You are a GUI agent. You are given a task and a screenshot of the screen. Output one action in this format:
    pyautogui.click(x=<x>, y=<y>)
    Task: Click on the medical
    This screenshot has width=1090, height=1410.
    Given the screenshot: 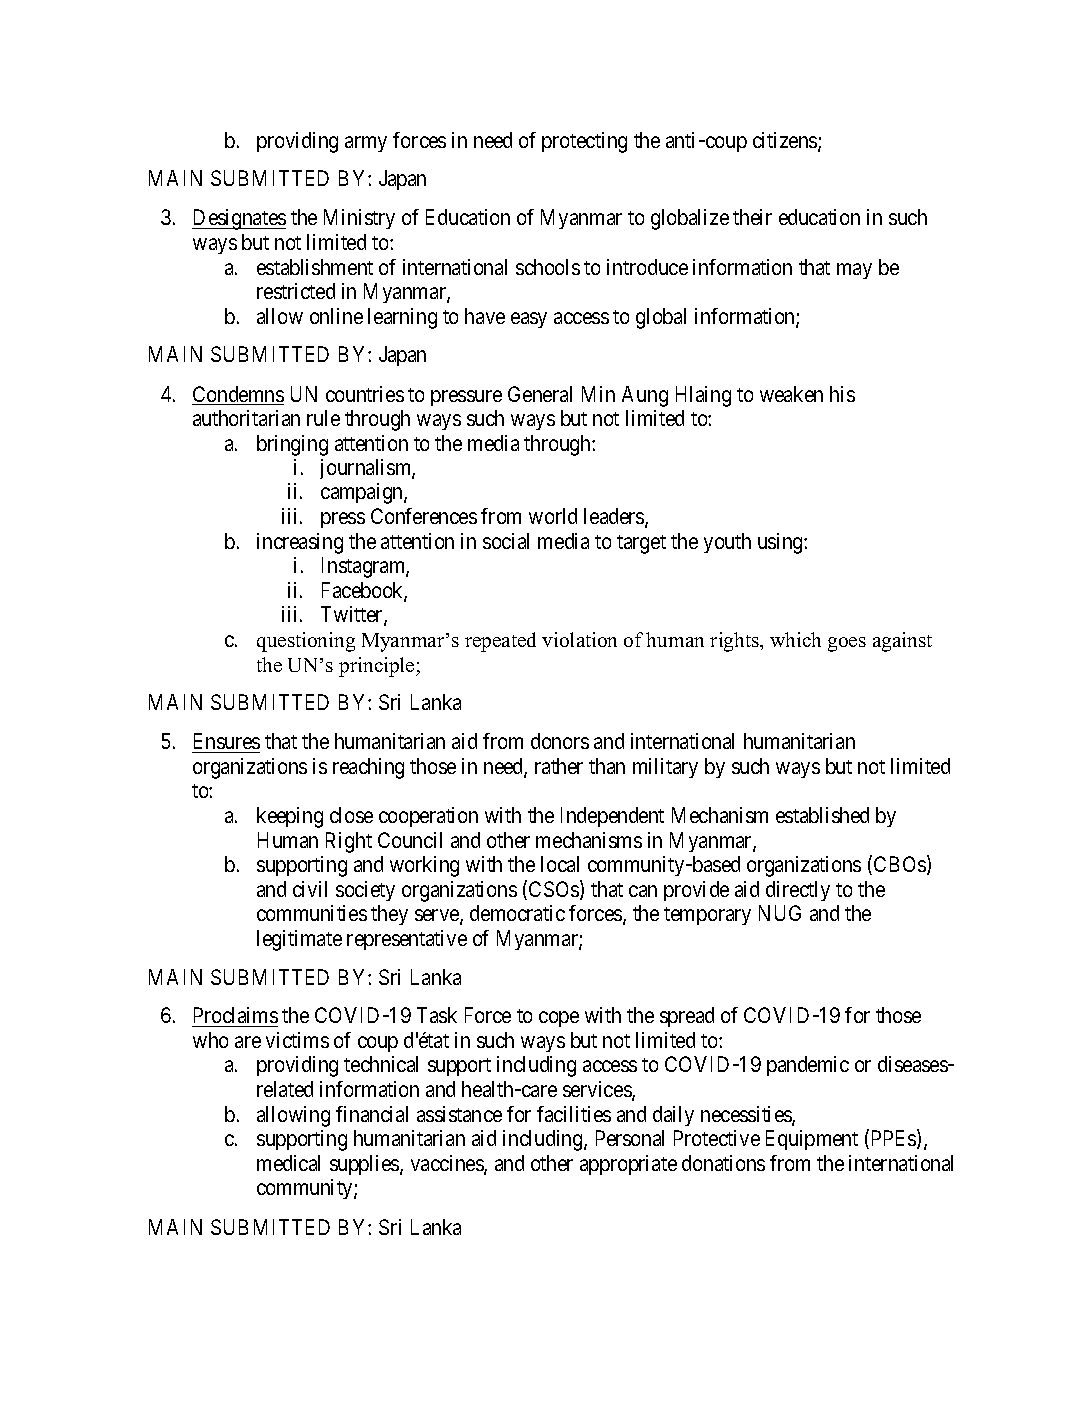 What is the action you would take?
    pyautogui.click(x=288, y=1163)
